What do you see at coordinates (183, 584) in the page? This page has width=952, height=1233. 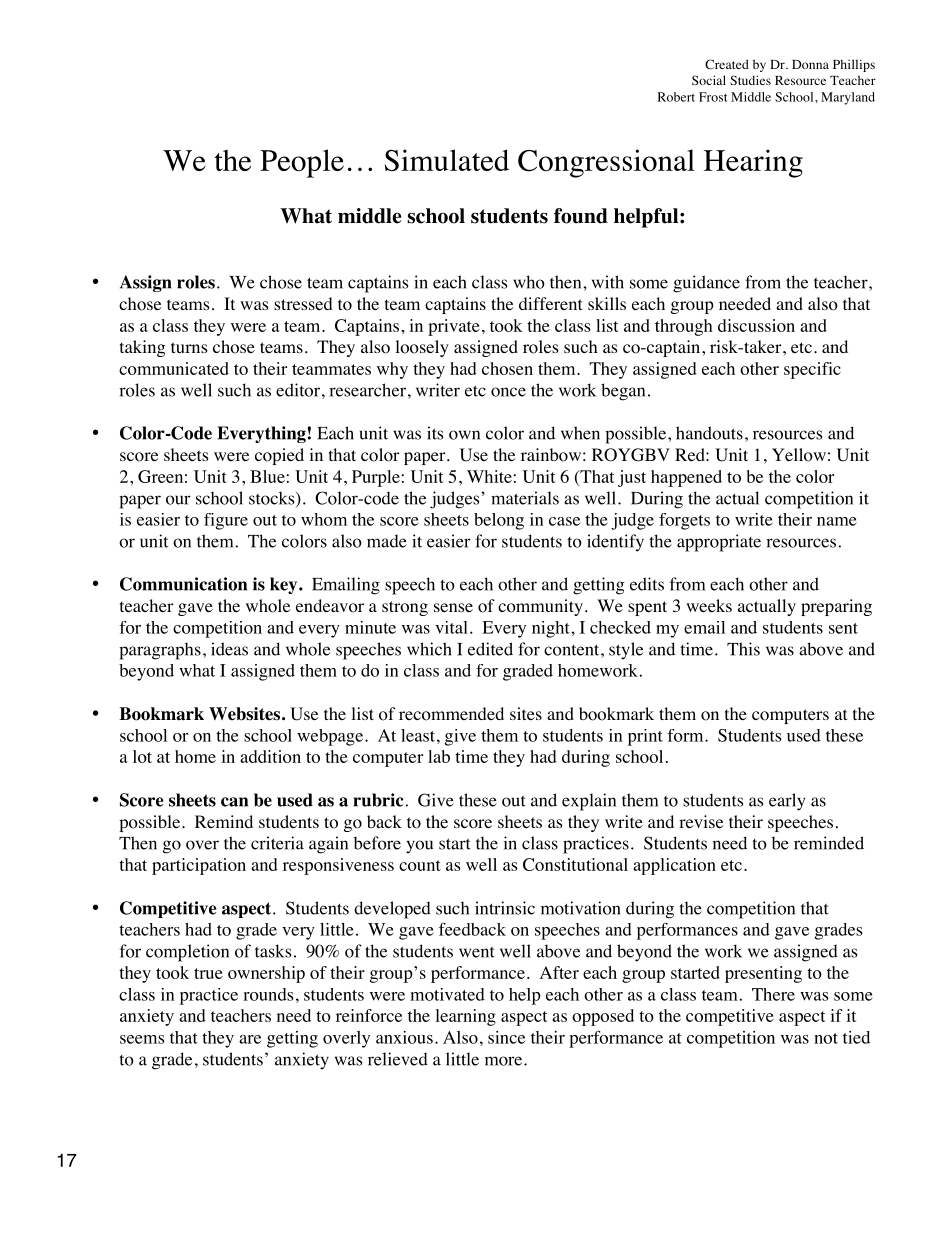 I see `Communication` at bounding box center [183, 584].
